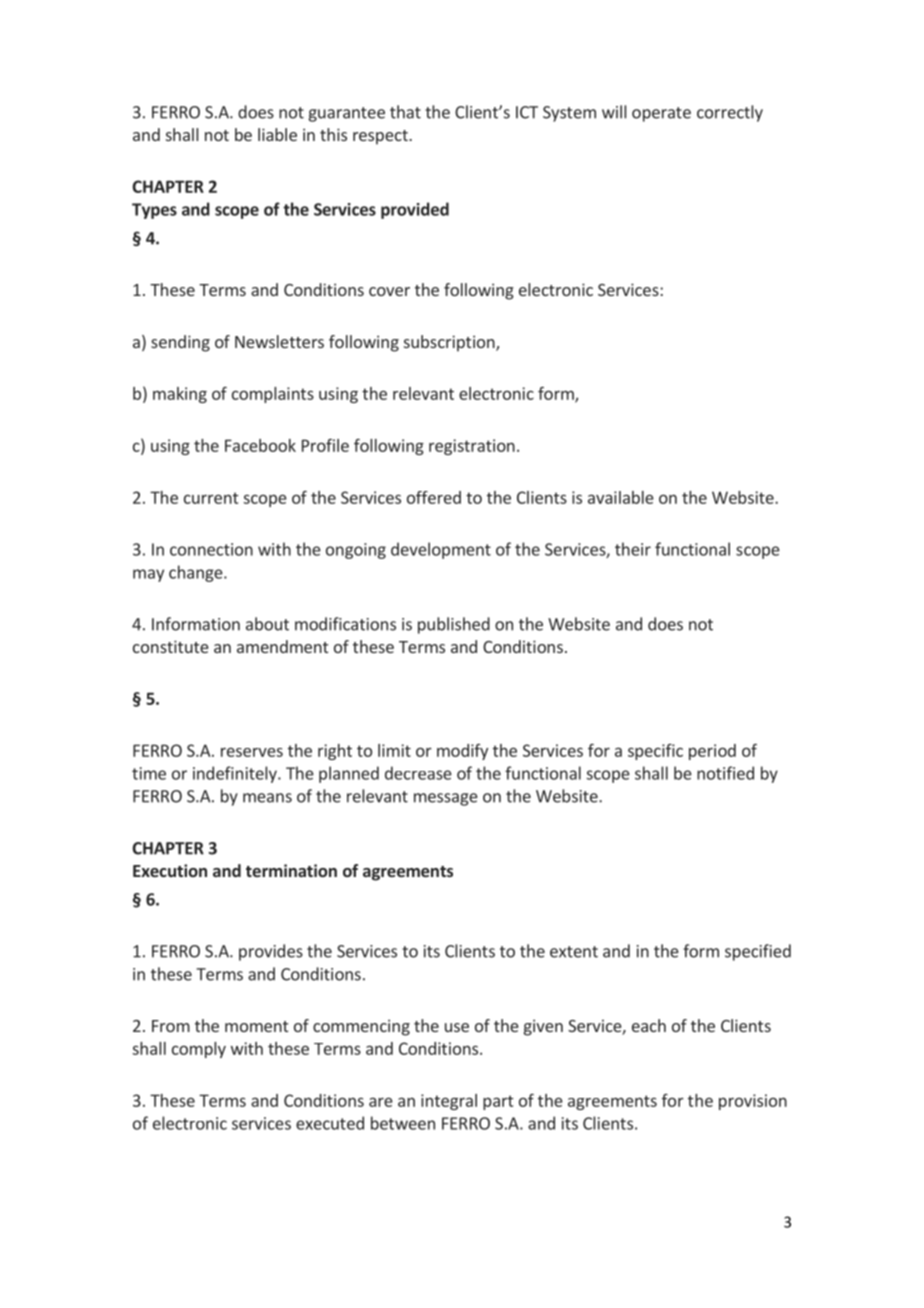  I want to click on operate, so click(661, 114).
